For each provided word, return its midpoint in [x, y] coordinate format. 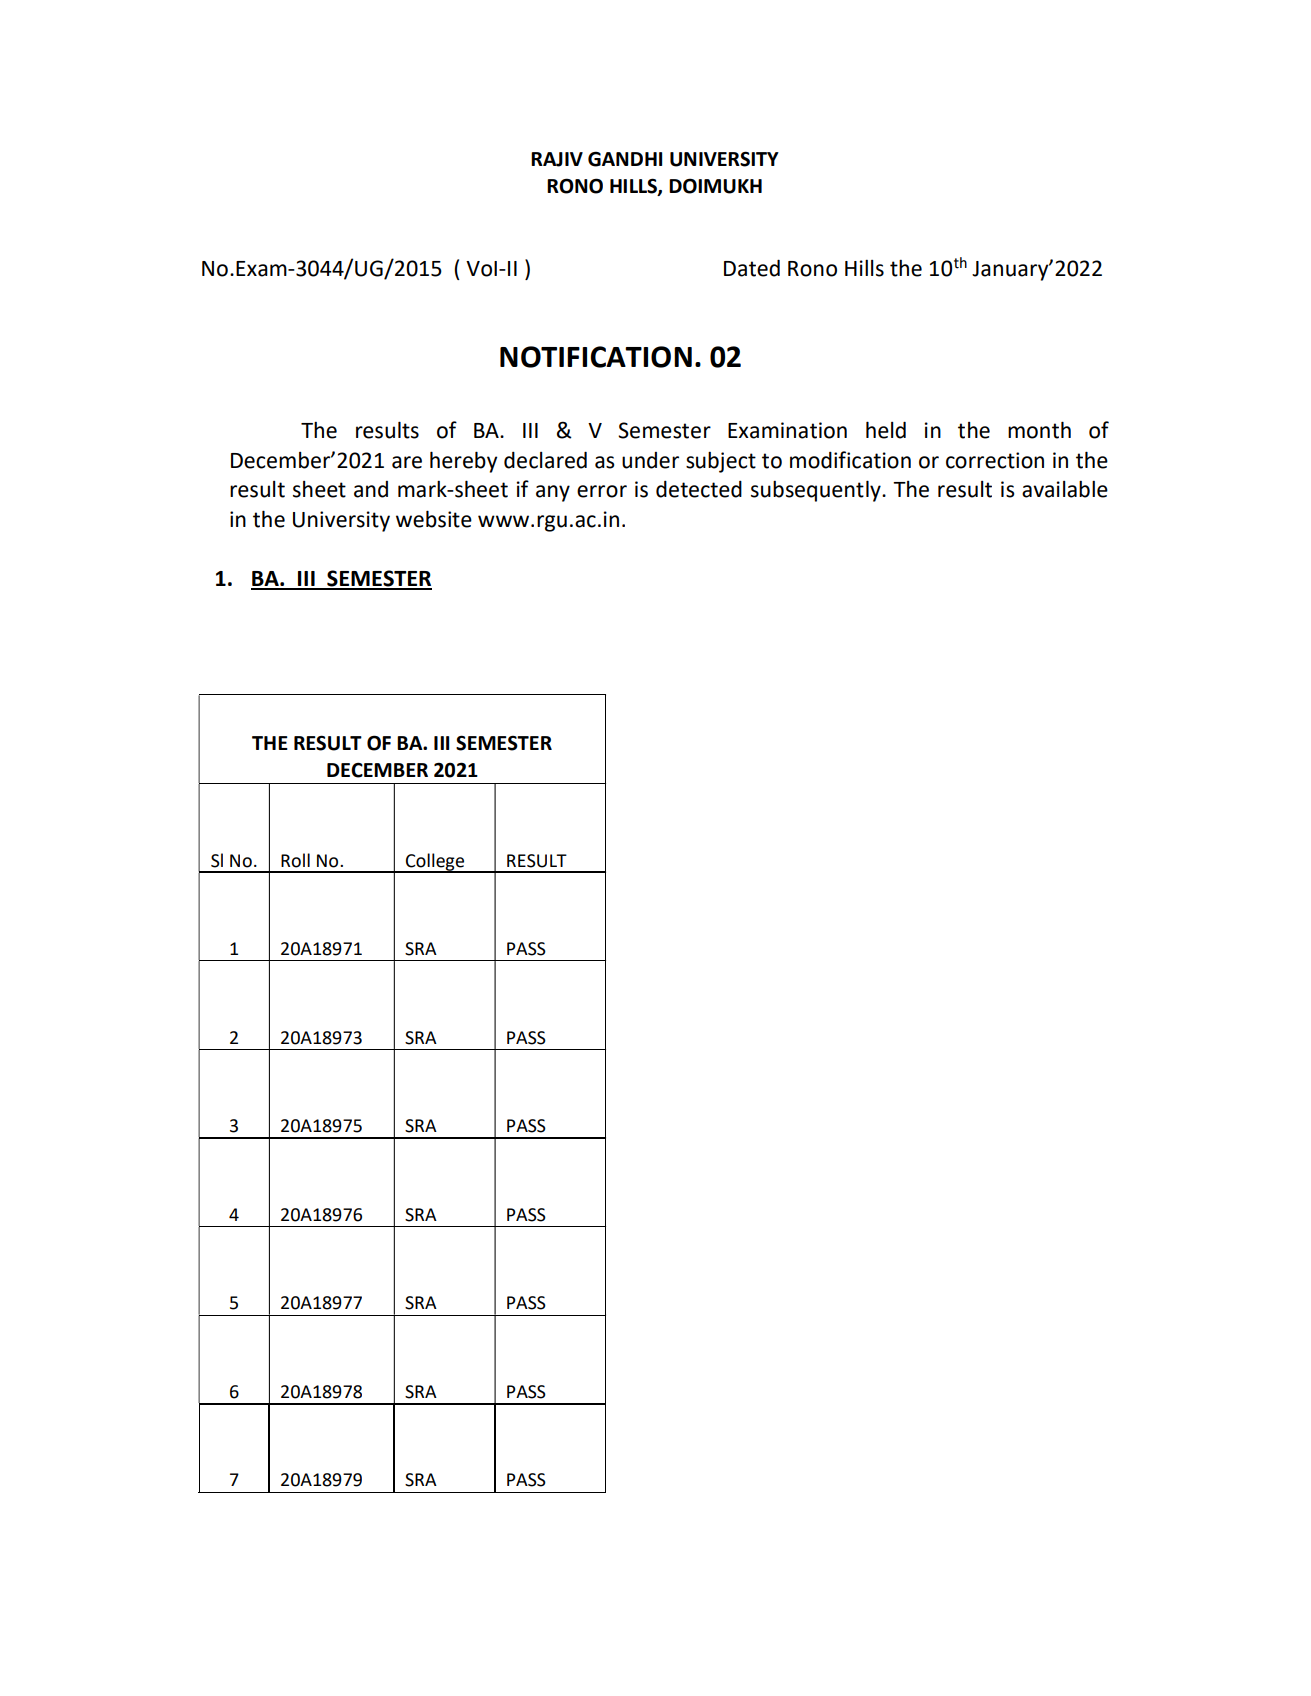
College [435, 863]
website [434, 519]
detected [699, 489]
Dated [752, 268]
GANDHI [625, 159]
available [1065, 489]
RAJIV [557, 159]
